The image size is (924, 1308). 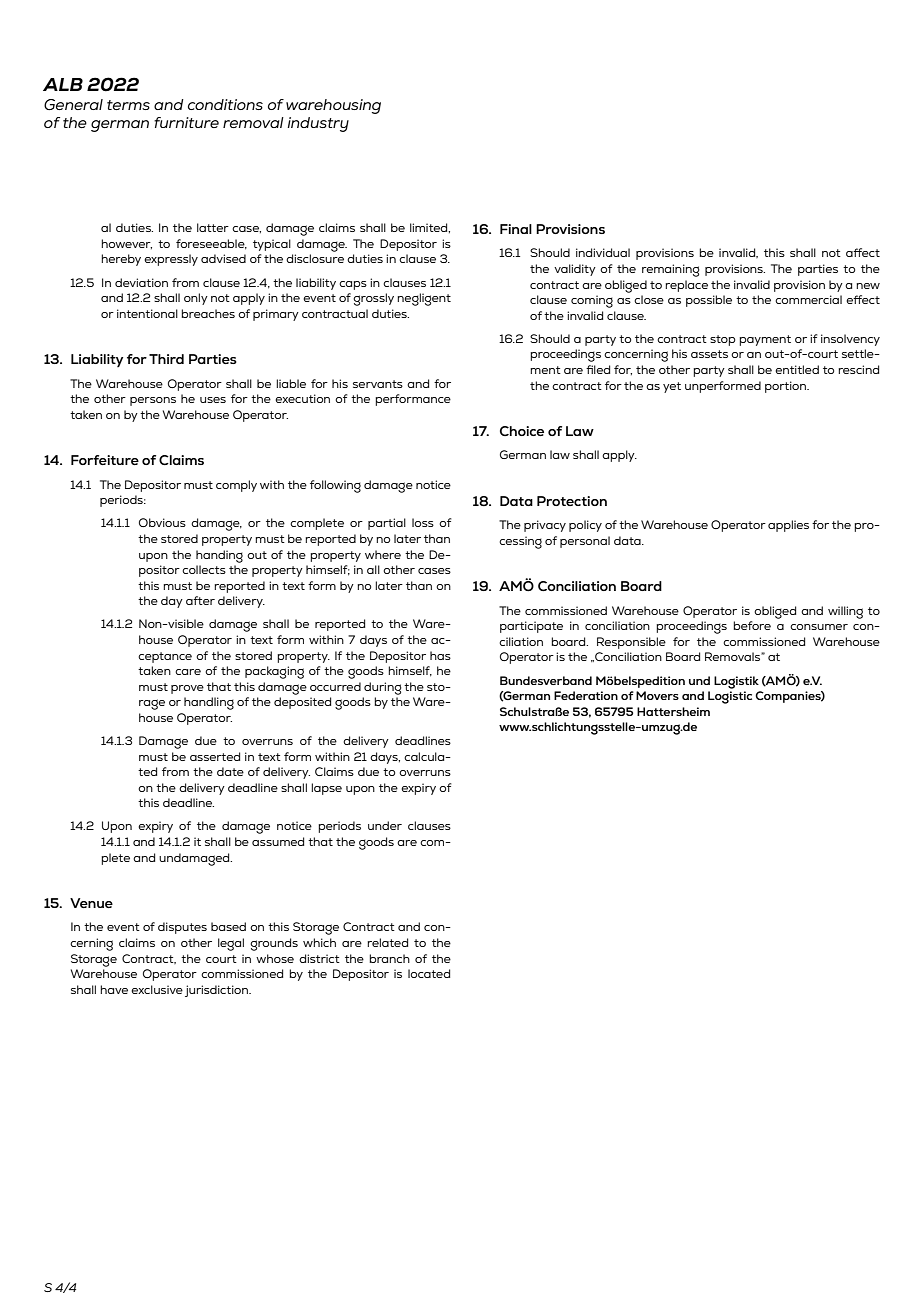 What do you see at coordinates (423, 522) in the screenshot?
I see `loss` at bounding box center [423, 522].
